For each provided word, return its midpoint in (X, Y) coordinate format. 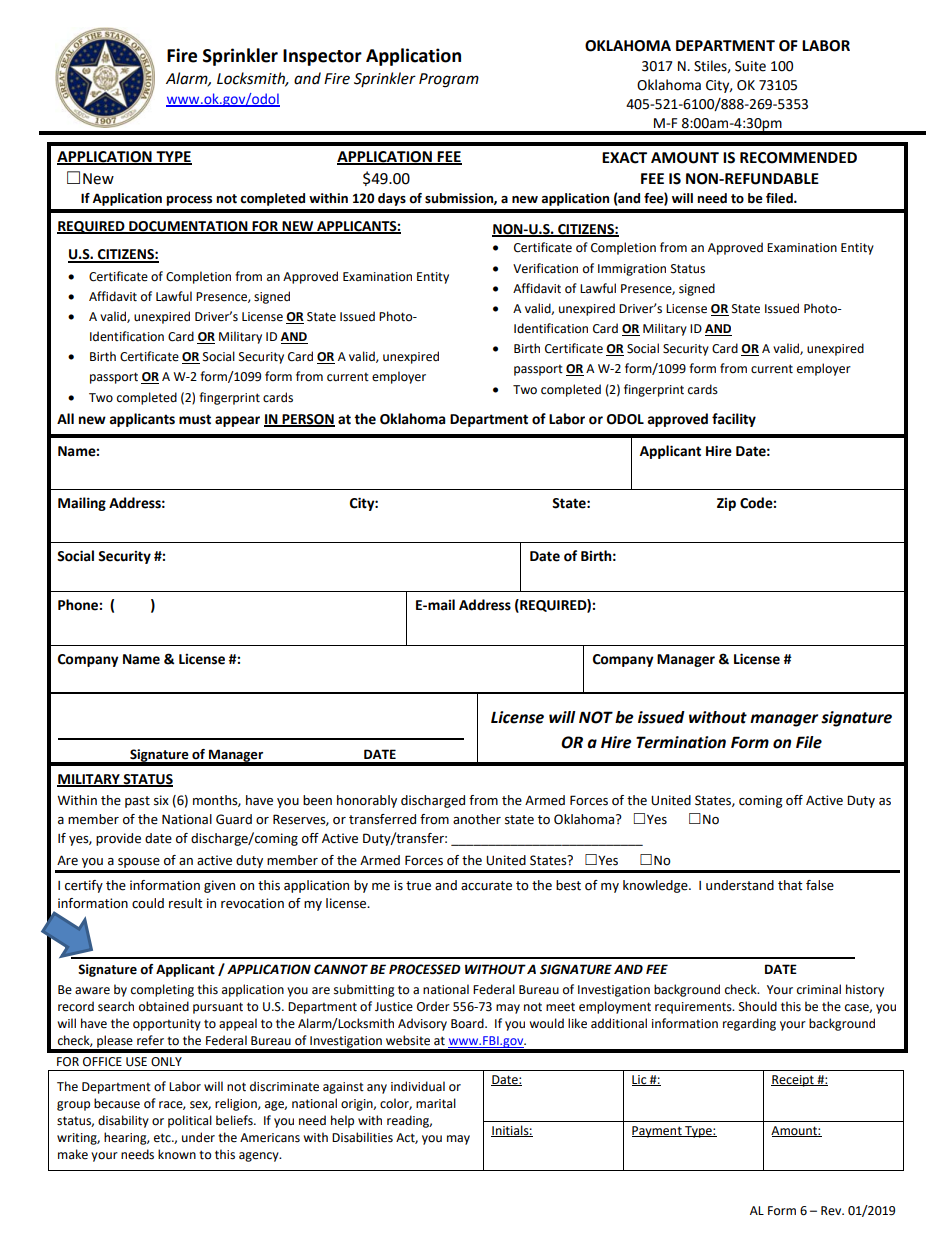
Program (449, 80)
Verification (545, 268)
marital (436, 1103)
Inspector (322, 57)
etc (163, 1138)
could (148, 903)
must (195, 419)
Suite (750, 66)
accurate (486, 886)
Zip (726, 504)
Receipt (793, 1081)
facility (734, 420)
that (790, 885)
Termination (681, 742)
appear (237, 421)
